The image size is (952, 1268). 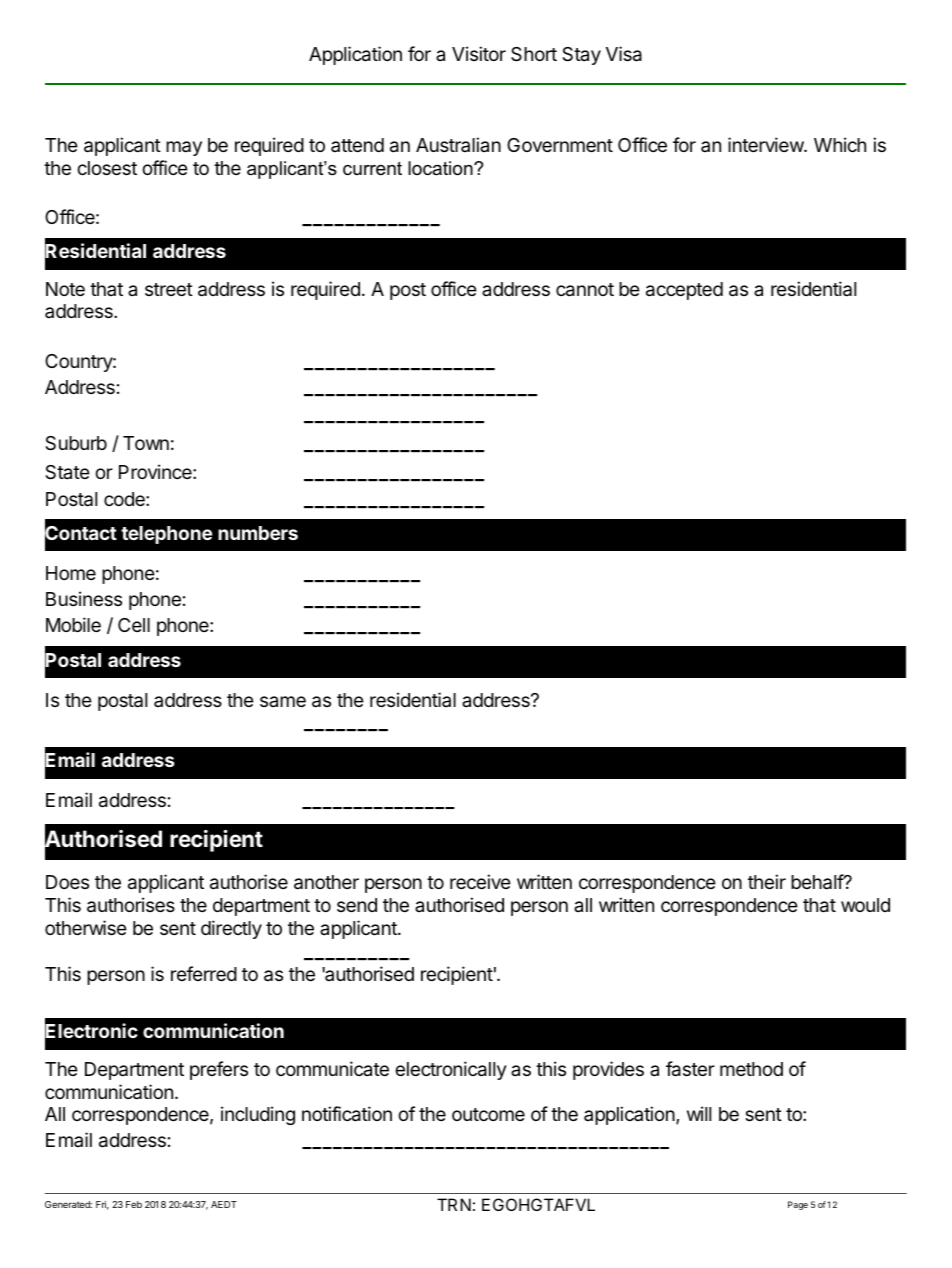 What do you see at coordinates (766, 144) in the screenshot?
I see `interview` at bounding box center [766, 144].
